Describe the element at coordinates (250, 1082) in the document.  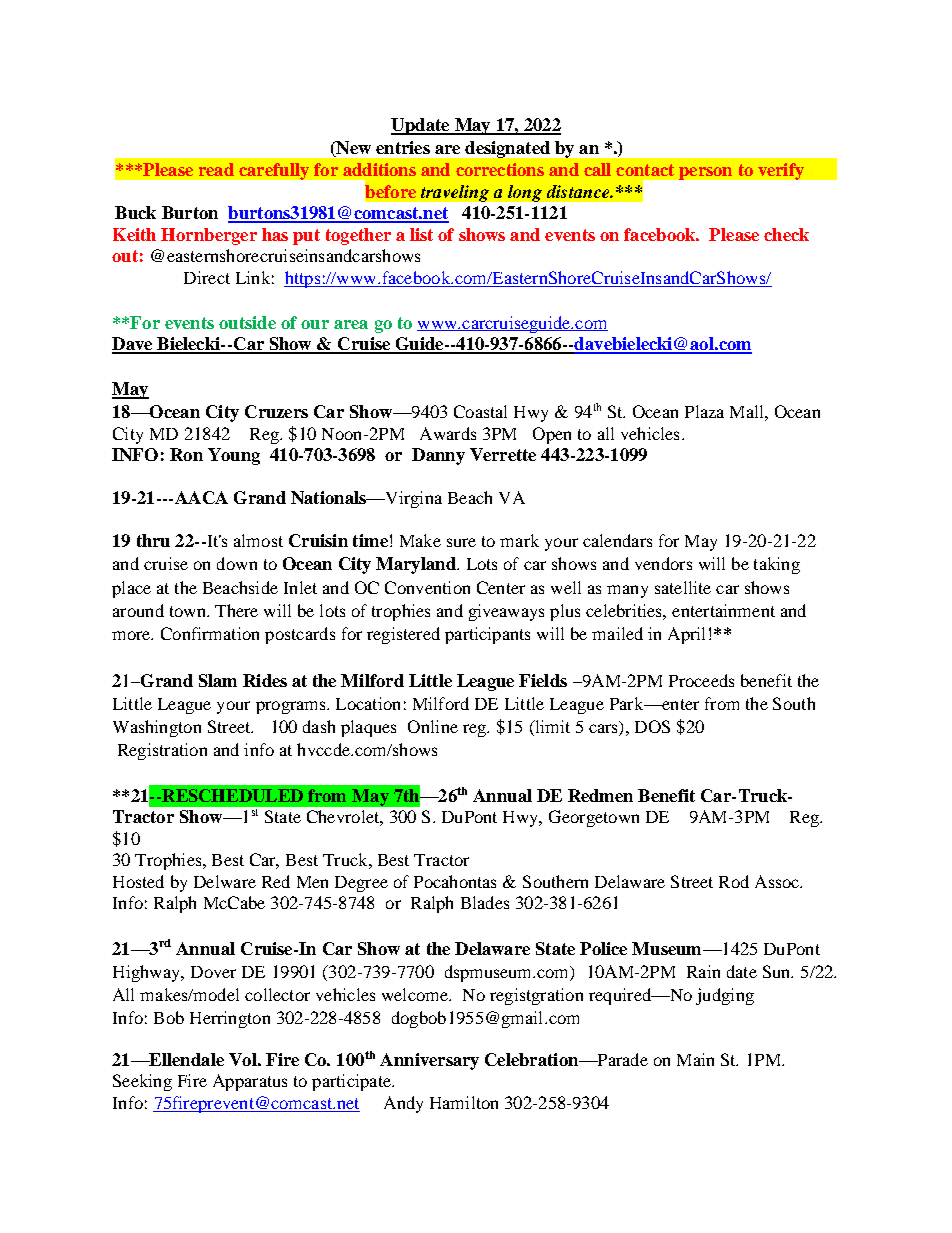
I see `Apparatus` at that location.
